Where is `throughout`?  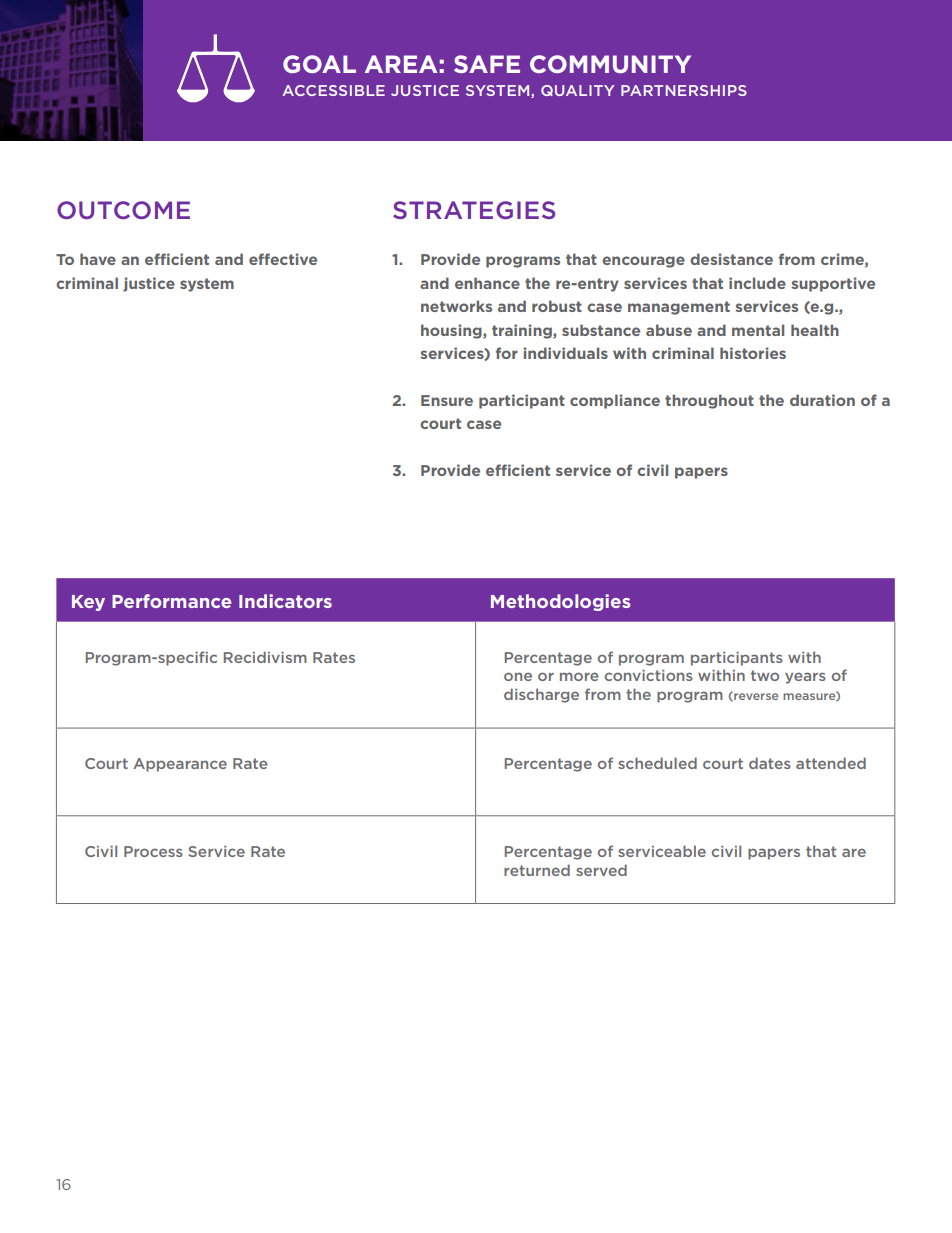
throughout is located at coordinates (709, 401).
